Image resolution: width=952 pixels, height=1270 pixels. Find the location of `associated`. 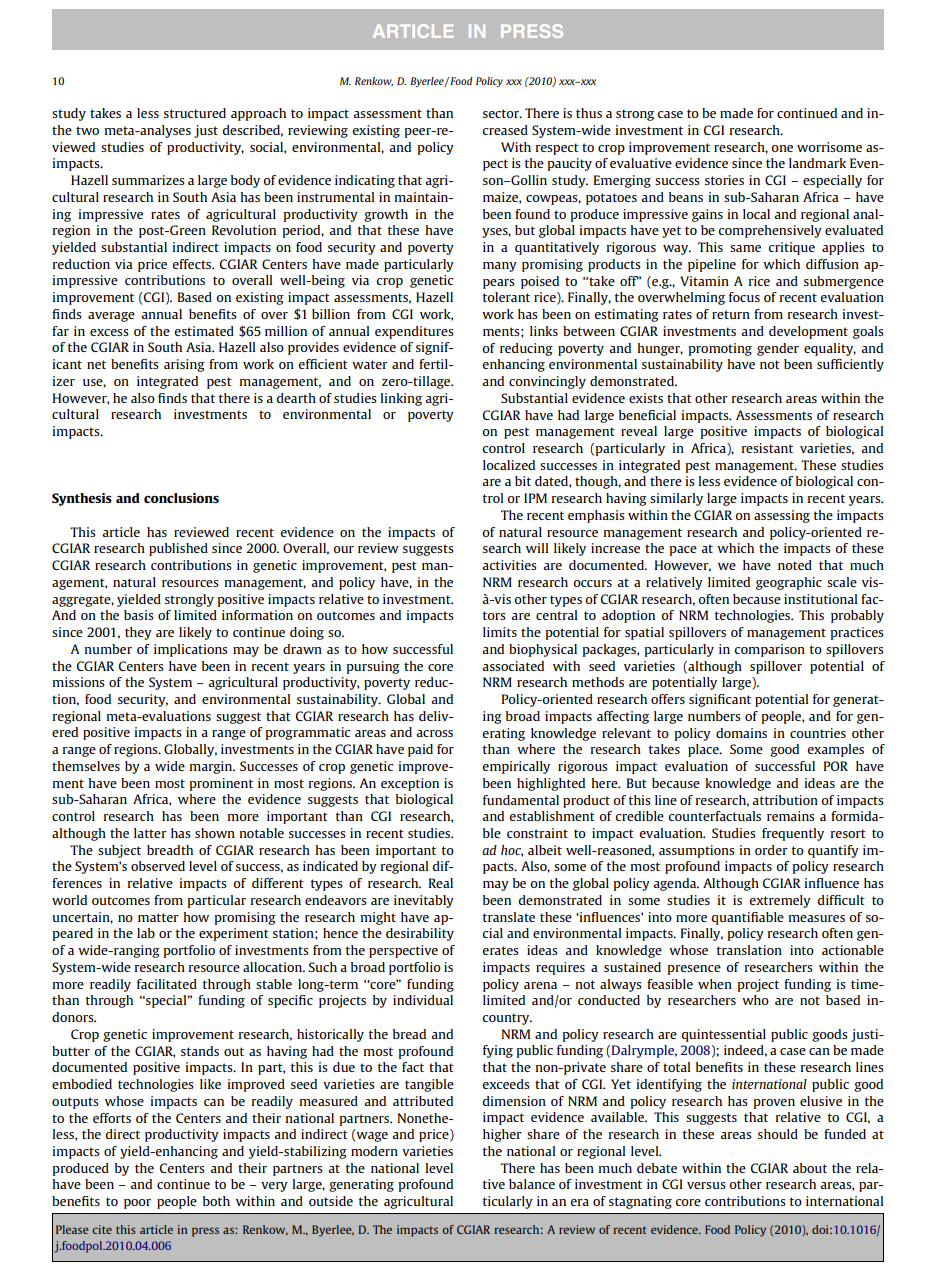

associated is located at coordinates (513, 666).
